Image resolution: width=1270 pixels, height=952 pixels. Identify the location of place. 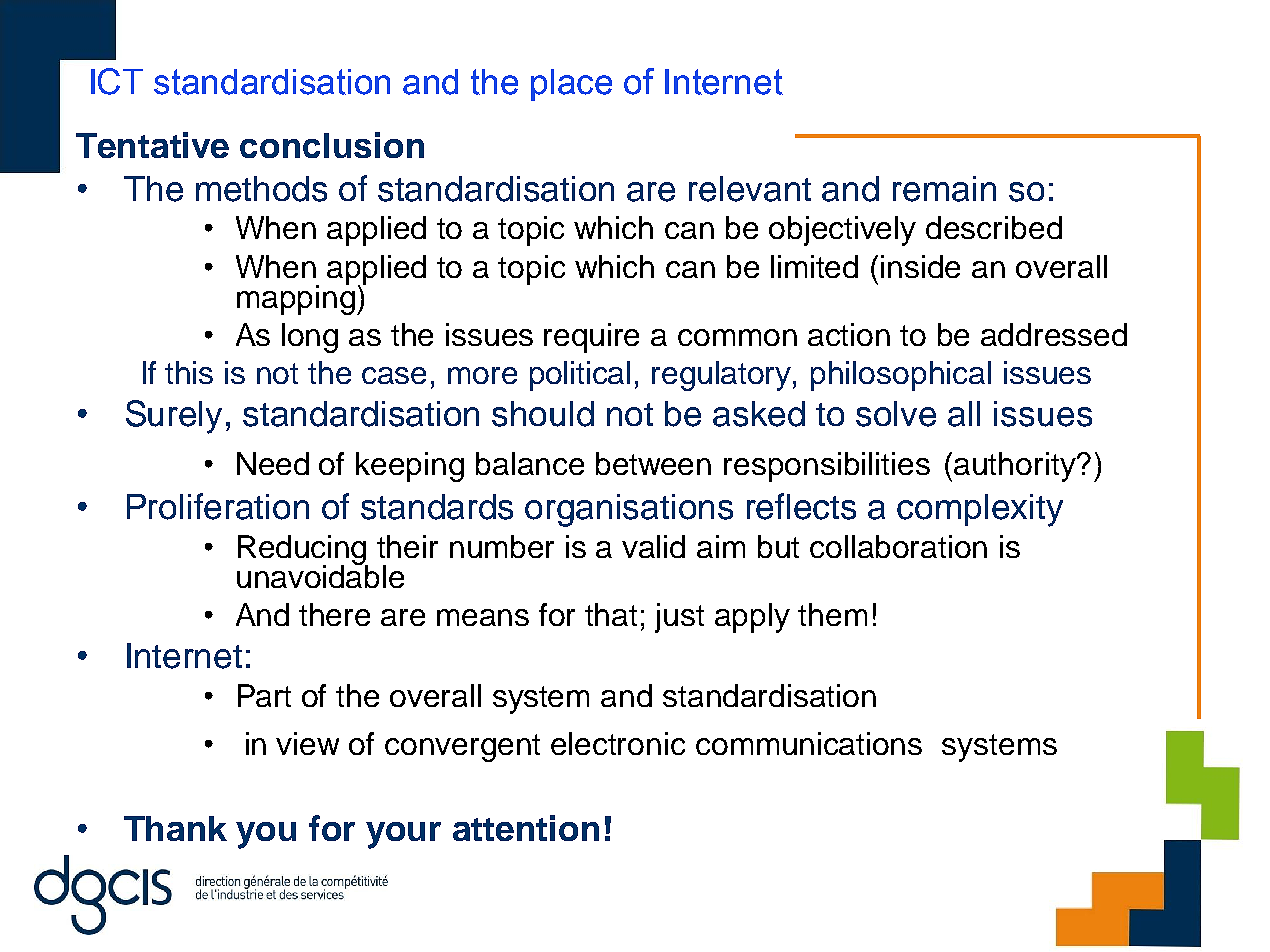
(571, 85).
